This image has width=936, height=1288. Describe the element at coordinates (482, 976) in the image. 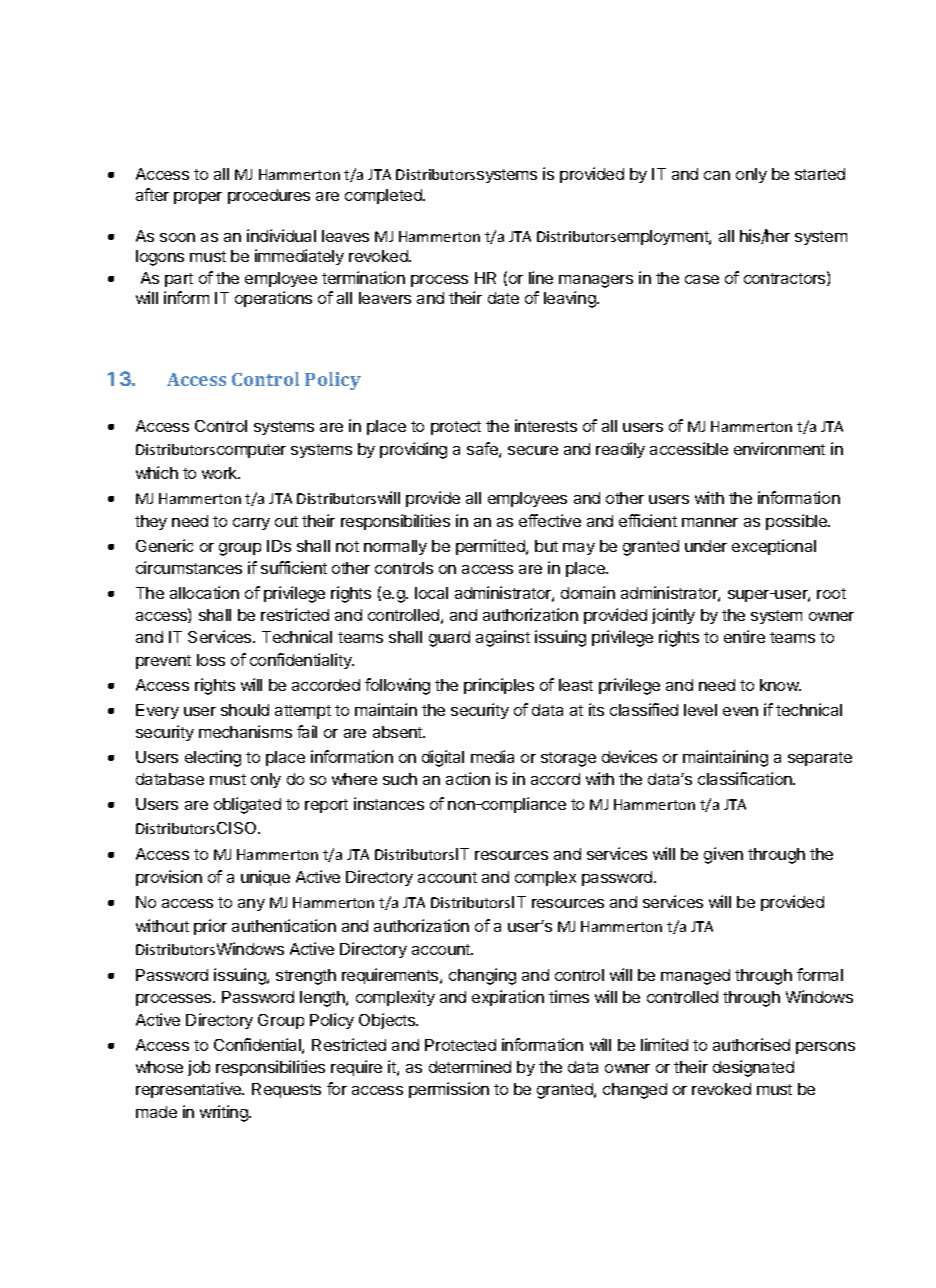

I see `changing` at that location.
